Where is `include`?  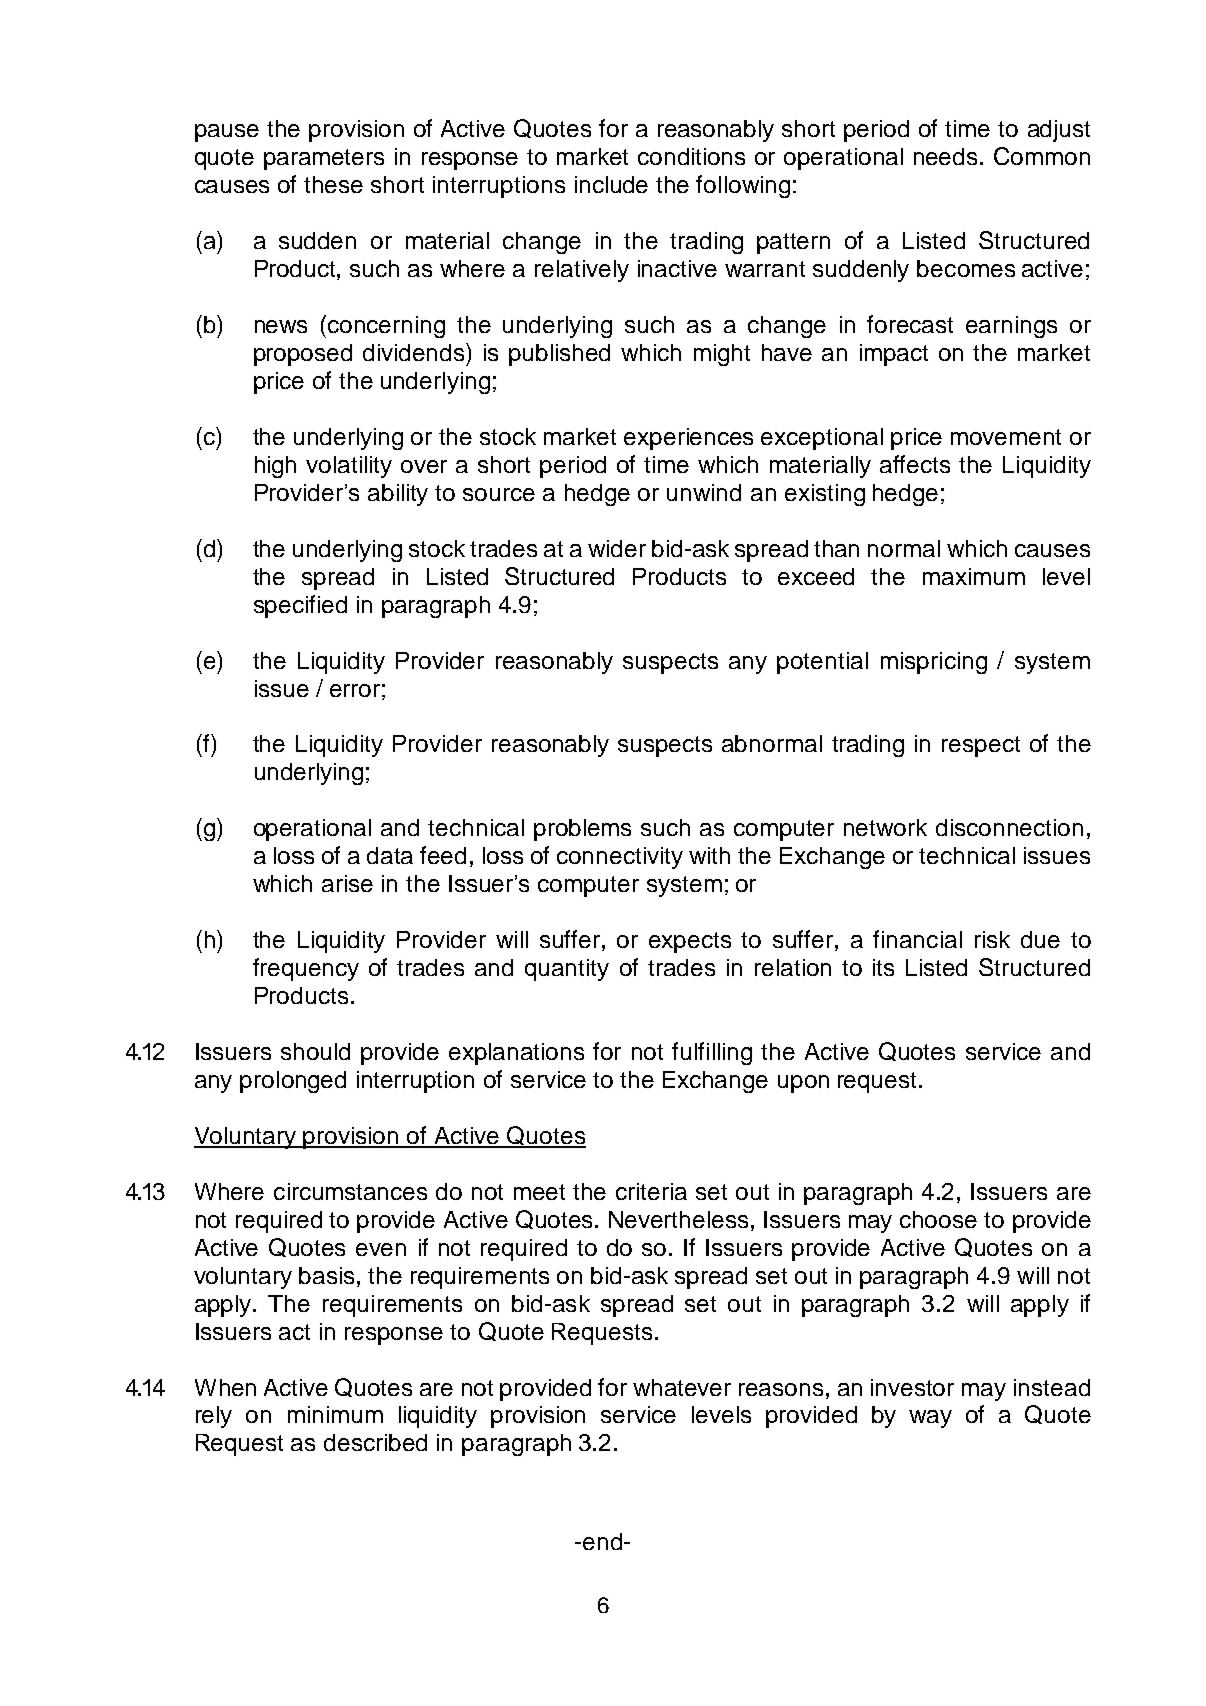 include is located at coordinates (611, 184).
